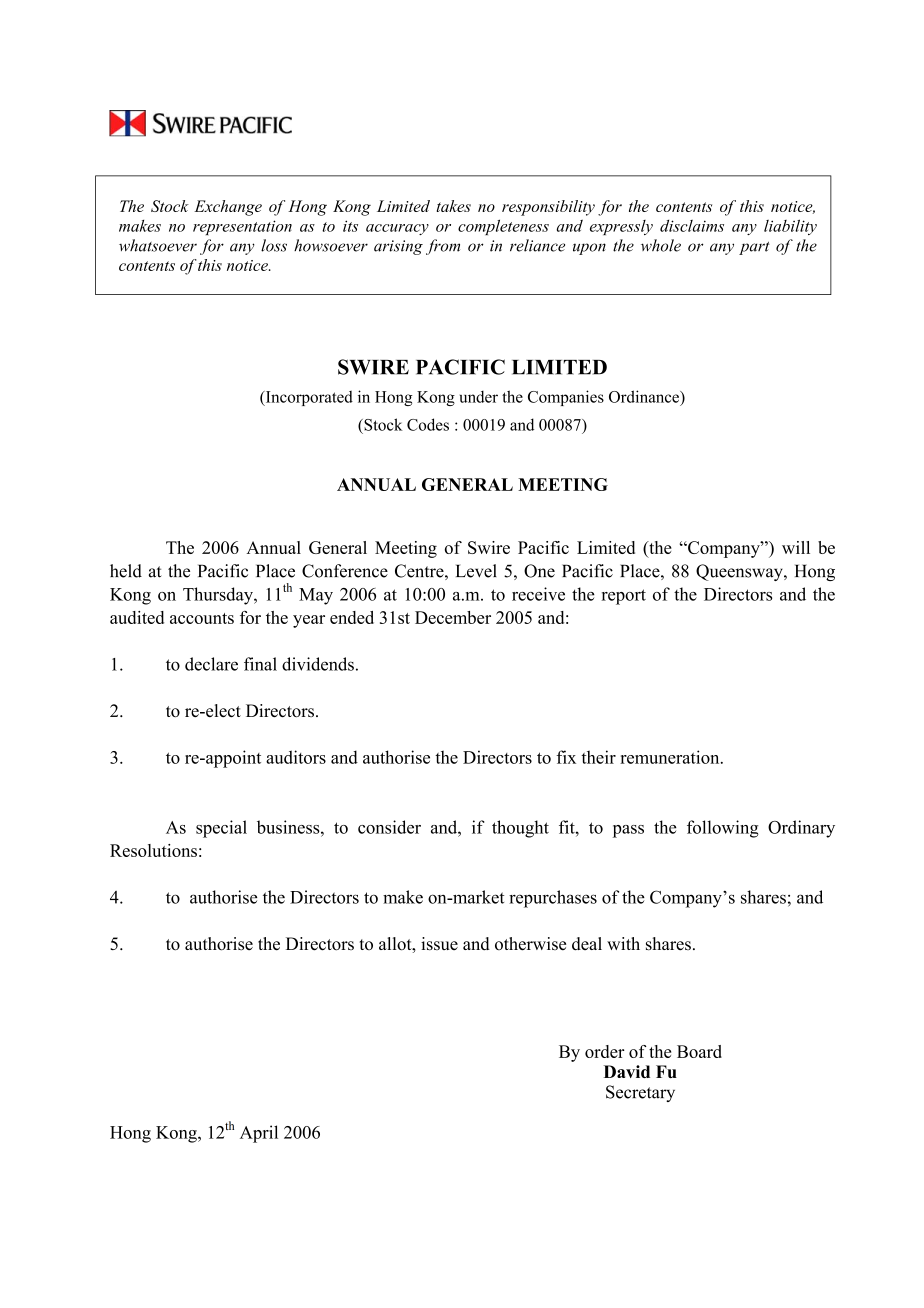 Image resolution: width=924 pixels, height=1308 pixels. I want to click on April, so click(259, 1134).
